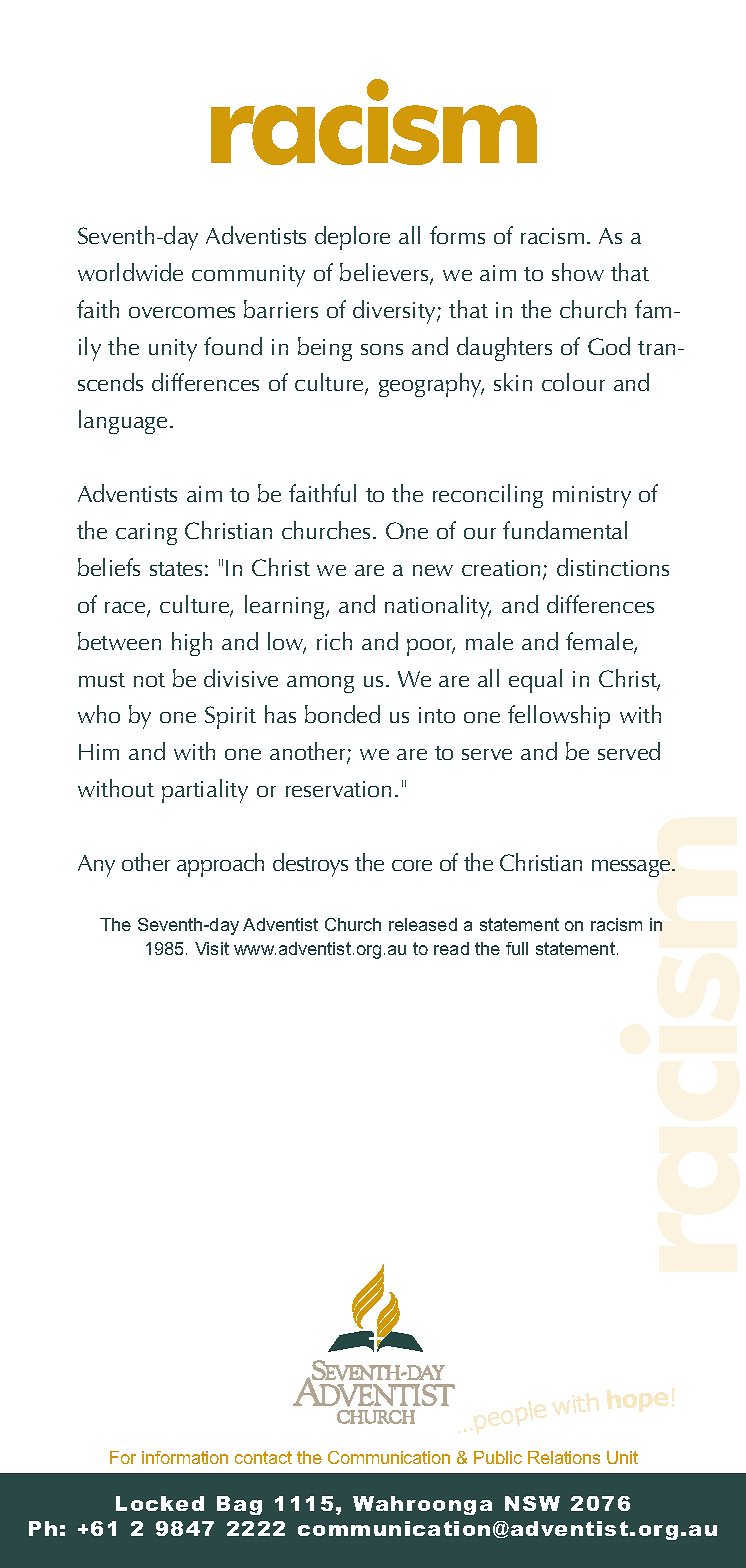  I want to click on information, so click(185, 1457).
